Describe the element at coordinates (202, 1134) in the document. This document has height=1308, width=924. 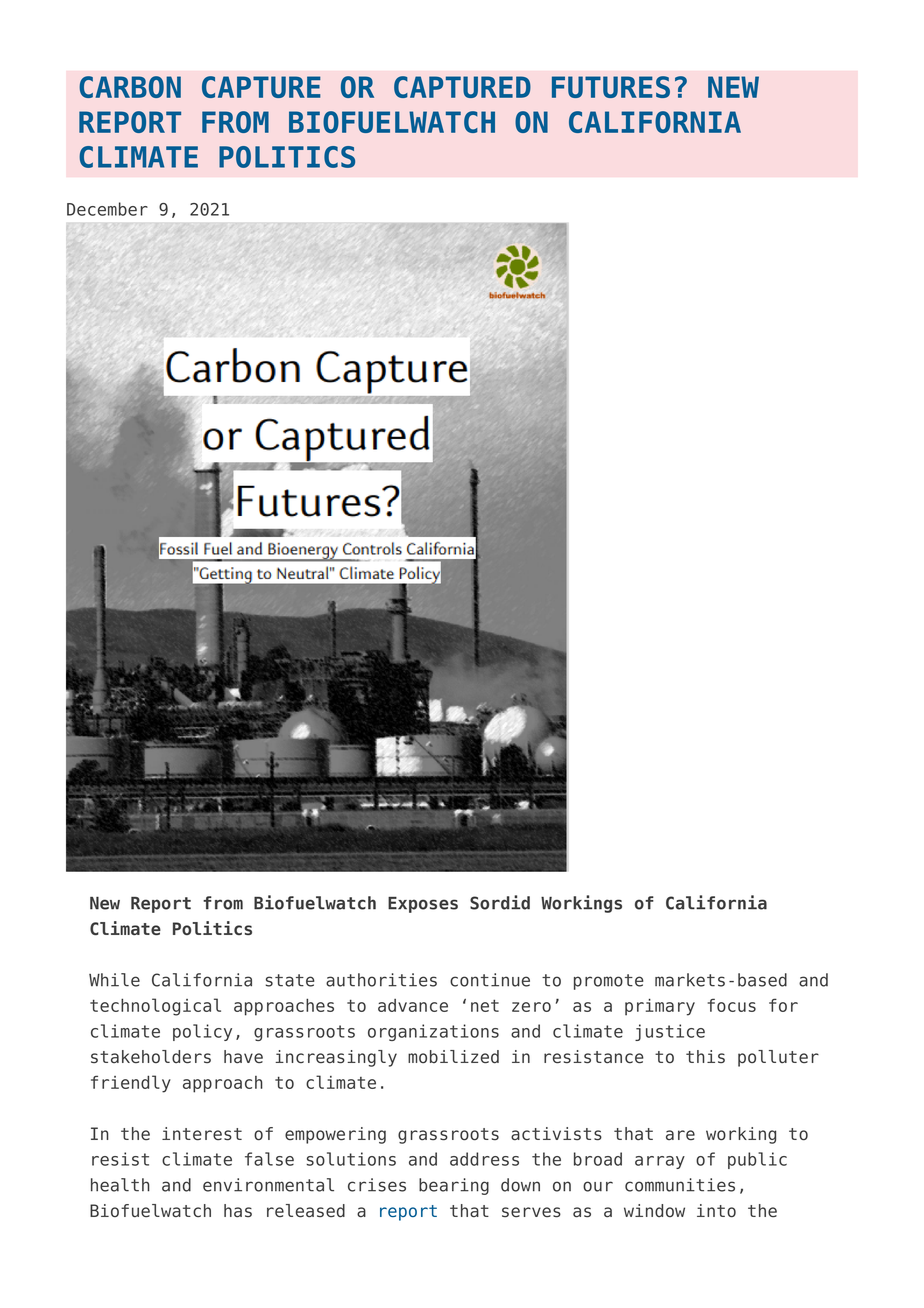
I see `interest` at that location.
